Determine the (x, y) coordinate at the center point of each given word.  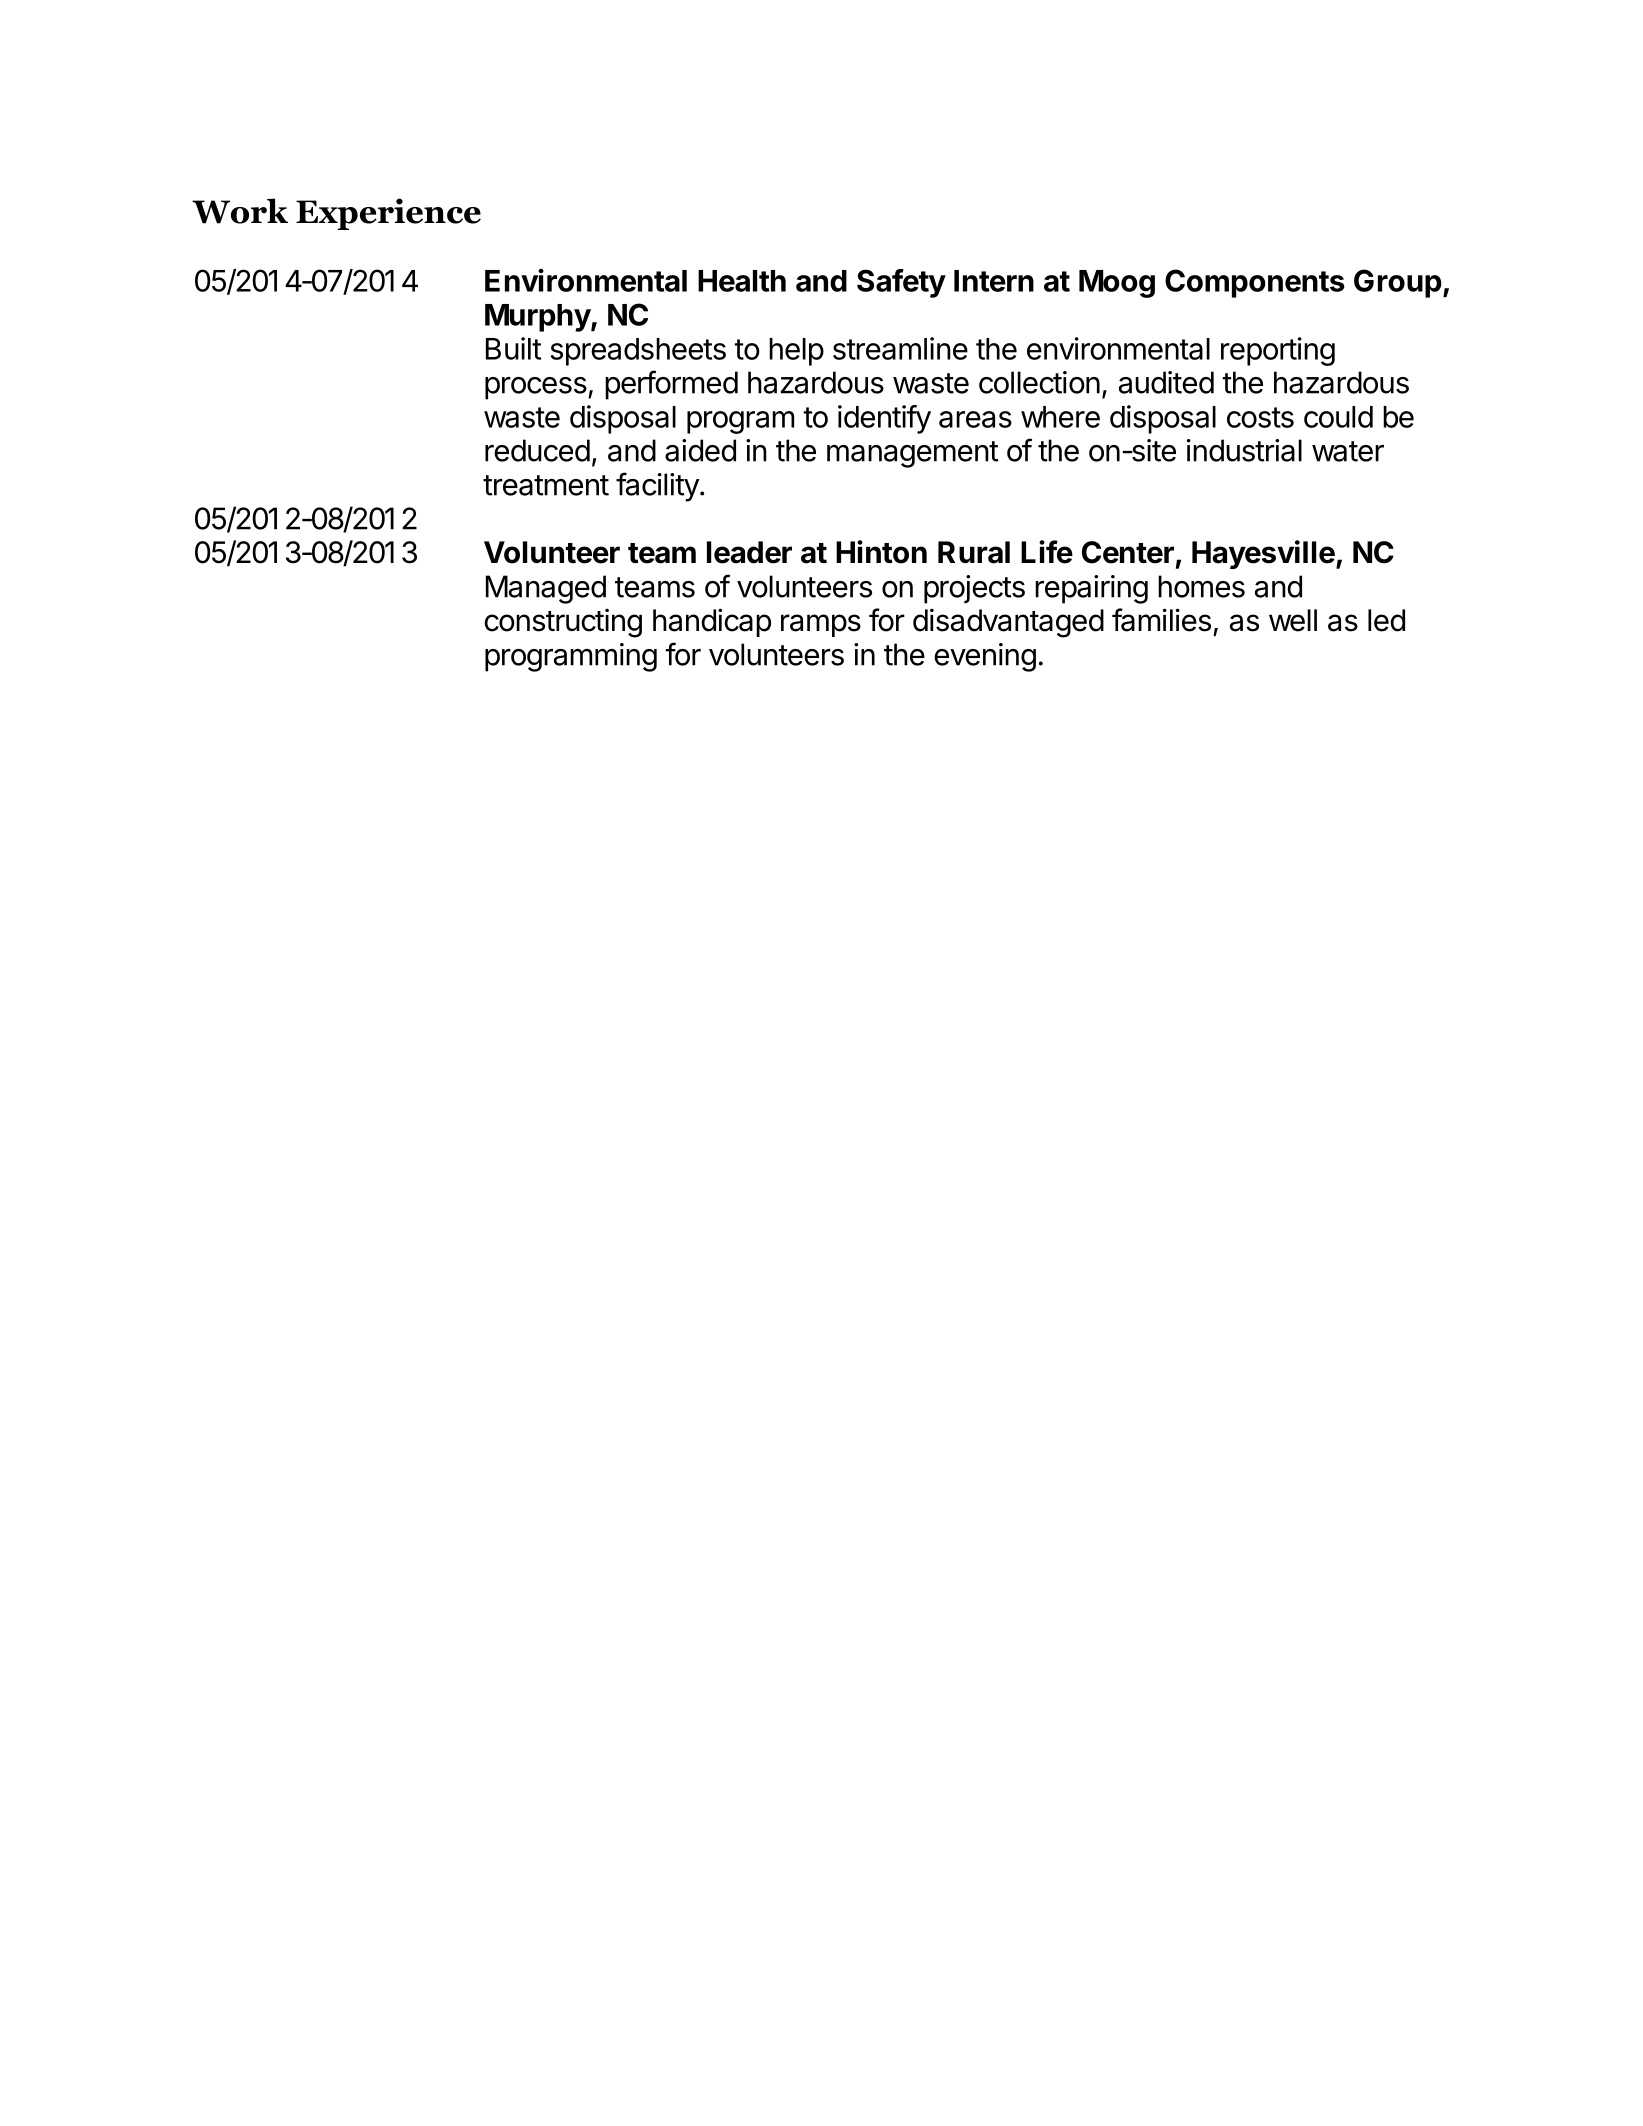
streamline (900, 348)
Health (742, 281)
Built (513, 348)
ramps (821, 625)
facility (657, 487)
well (1293, 620)
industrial (1244, 450)
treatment (546, 485)
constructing (563, 623)
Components (1255, 283)
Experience (388, 214)
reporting (1278, 351)
